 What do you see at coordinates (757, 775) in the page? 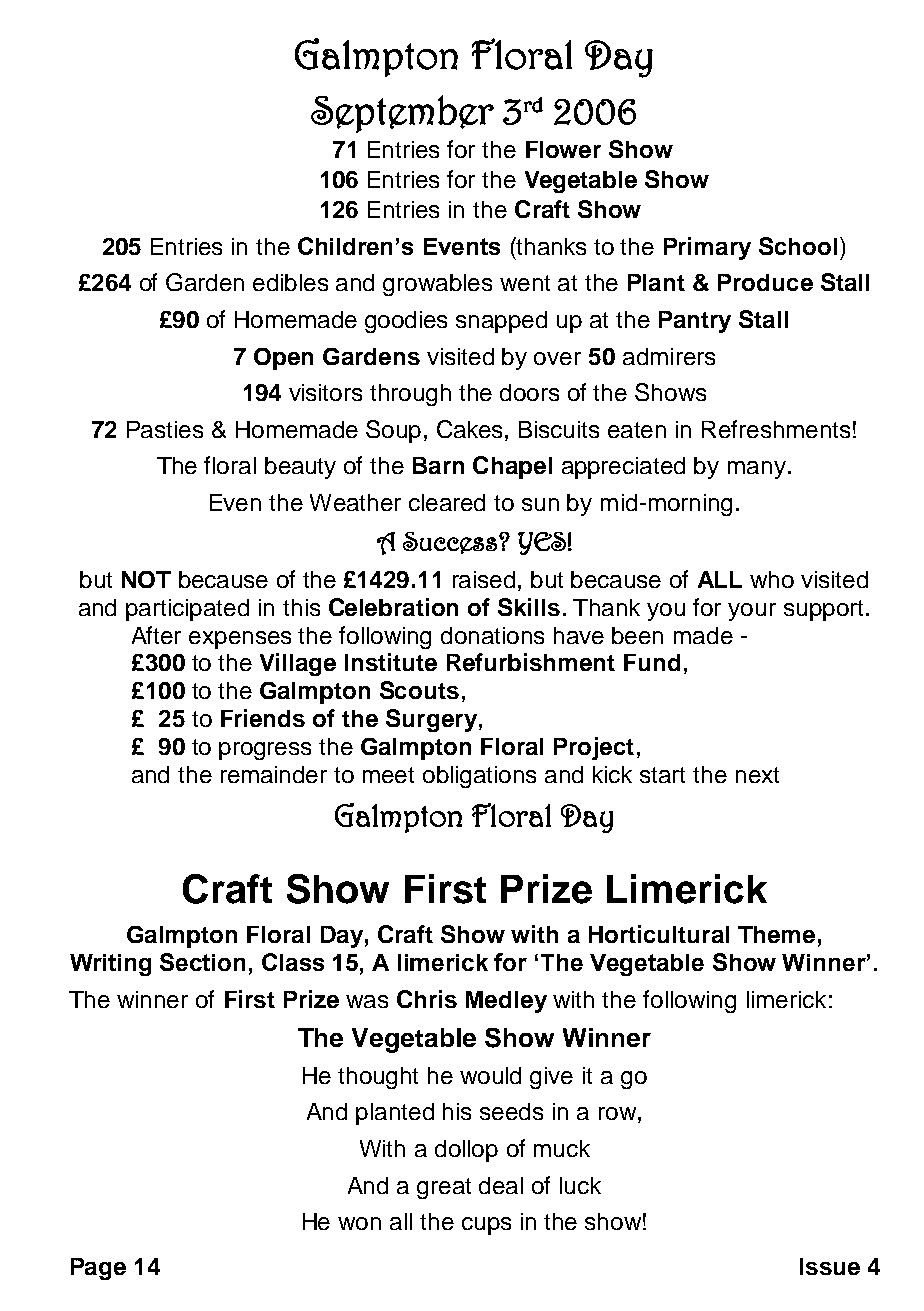
I see `next` at bounding box center [757, 775].
